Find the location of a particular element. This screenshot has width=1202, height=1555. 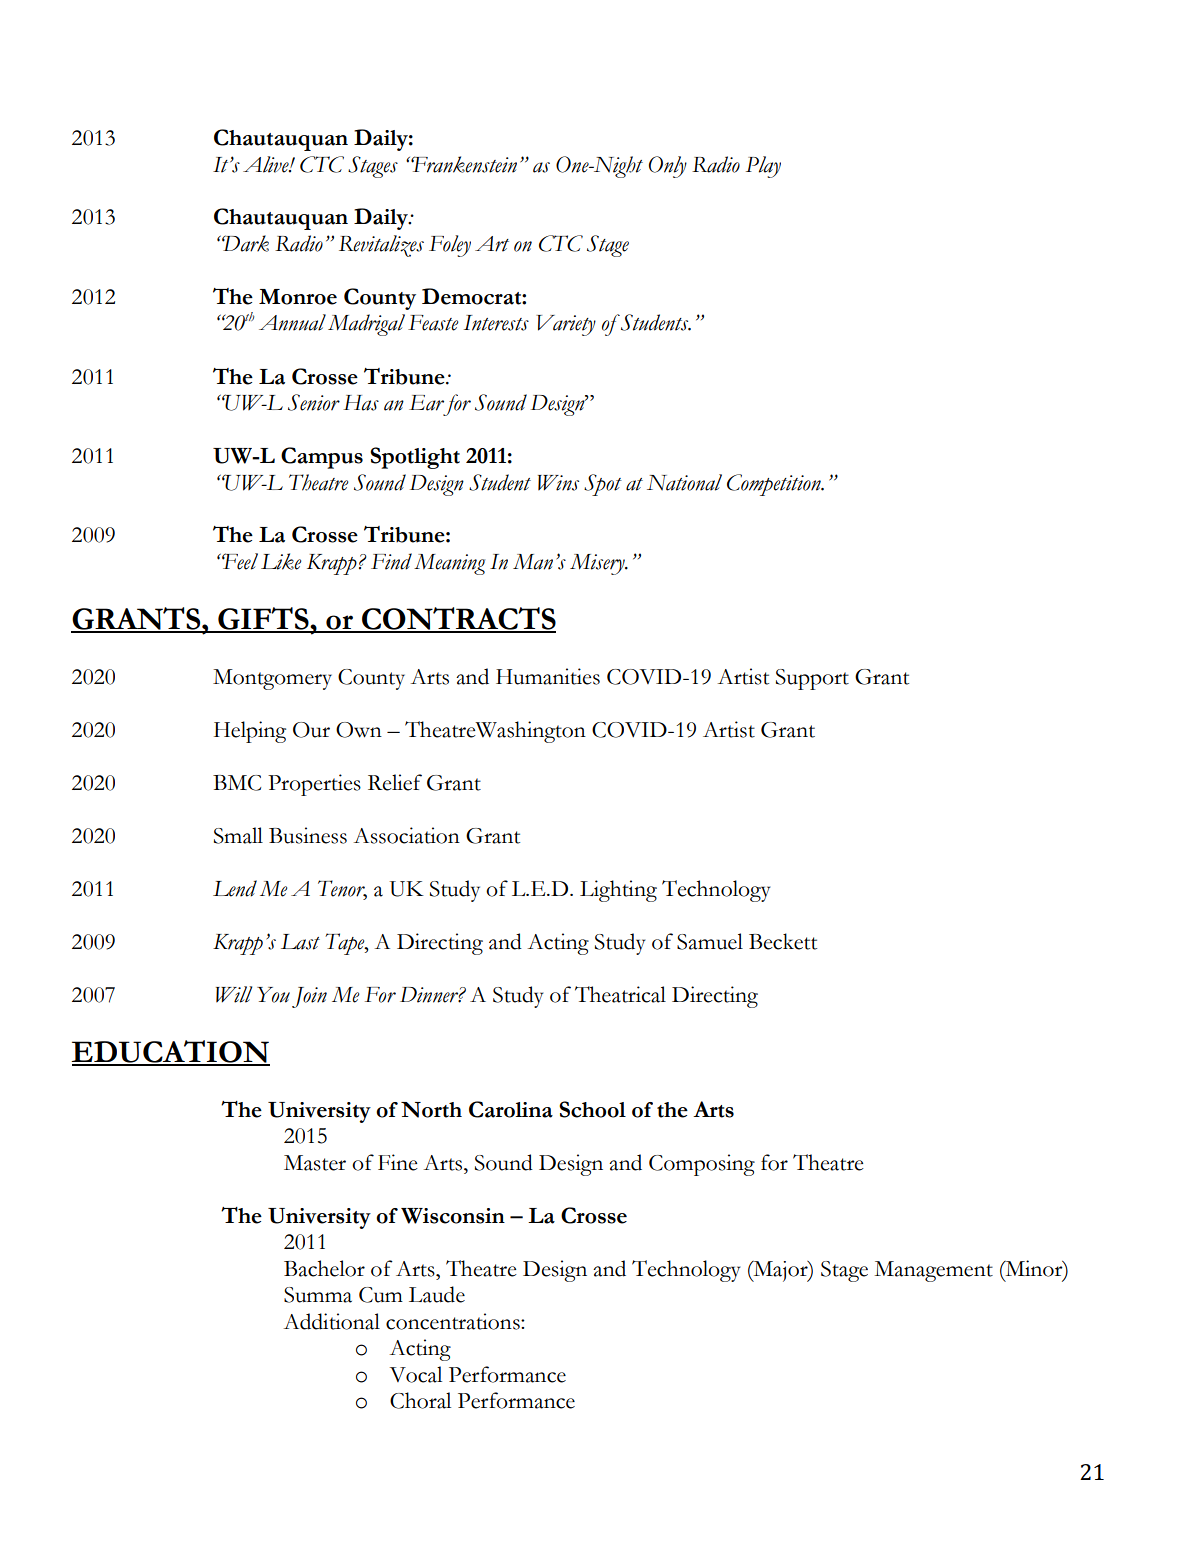

Additional is located at coordinates (332, 1321).
